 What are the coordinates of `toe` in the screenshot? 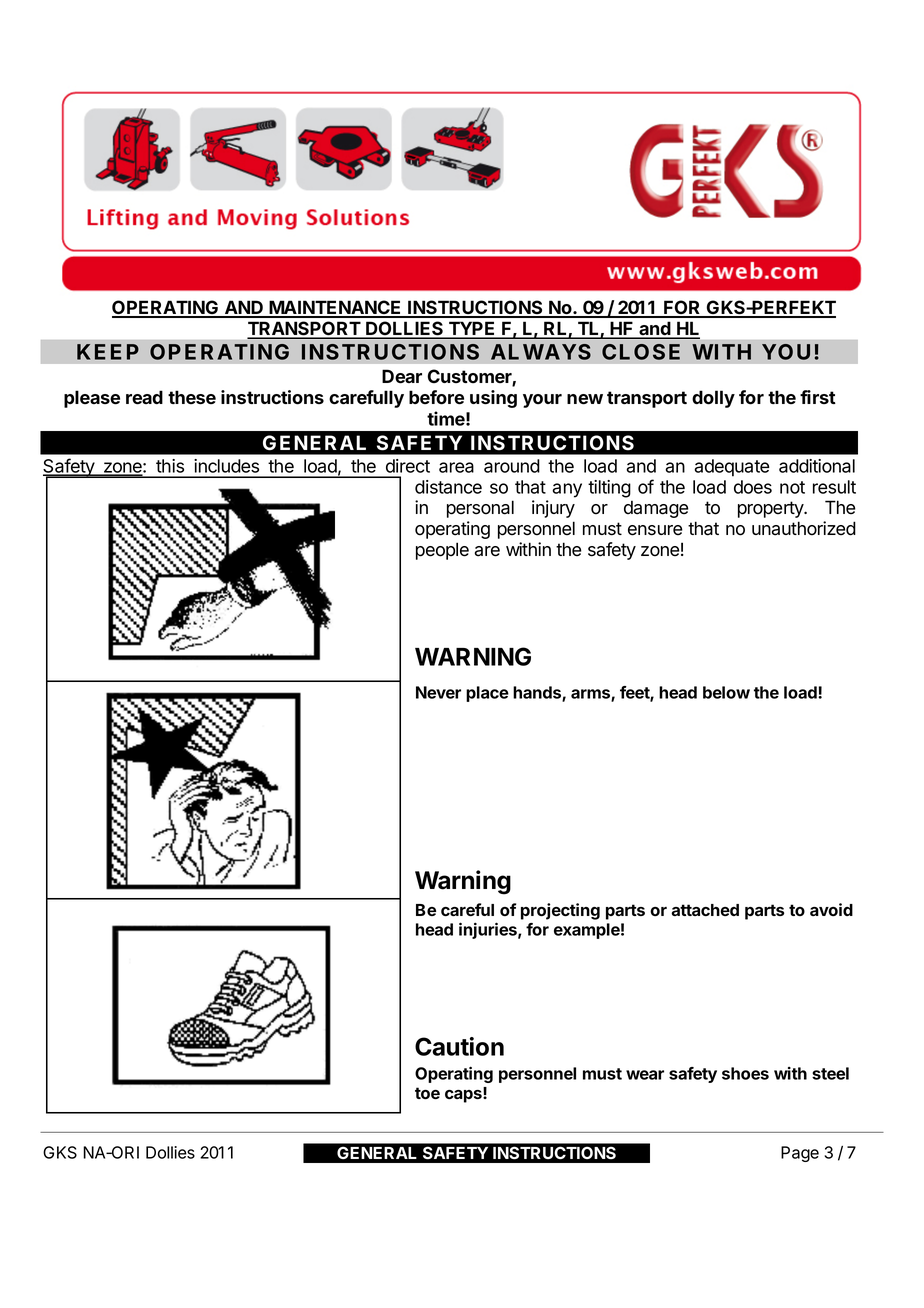 It's located at (427, 1093).
